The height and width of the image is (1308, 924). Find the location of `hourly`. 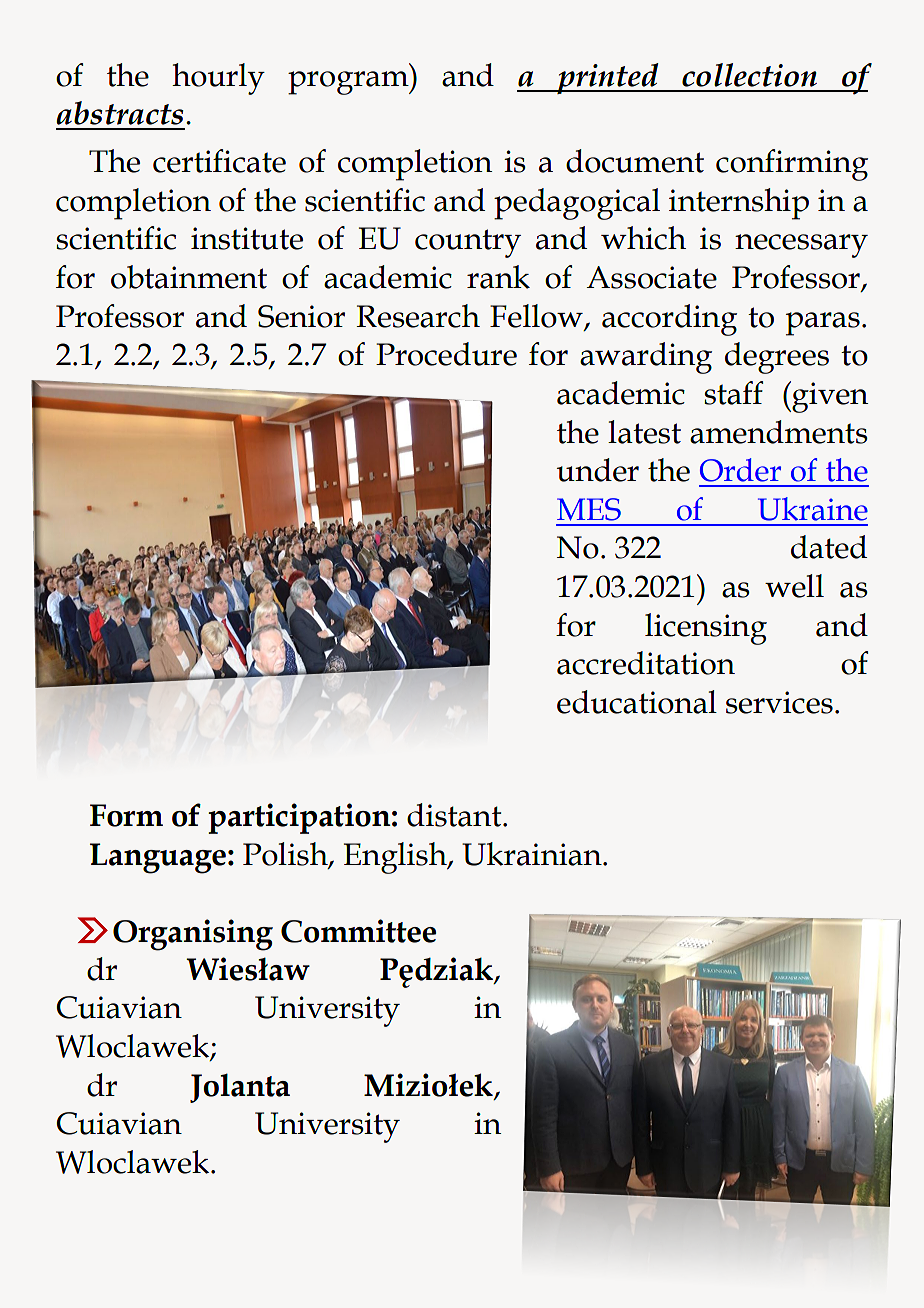

hourly is located at coordinates (218, 79).
